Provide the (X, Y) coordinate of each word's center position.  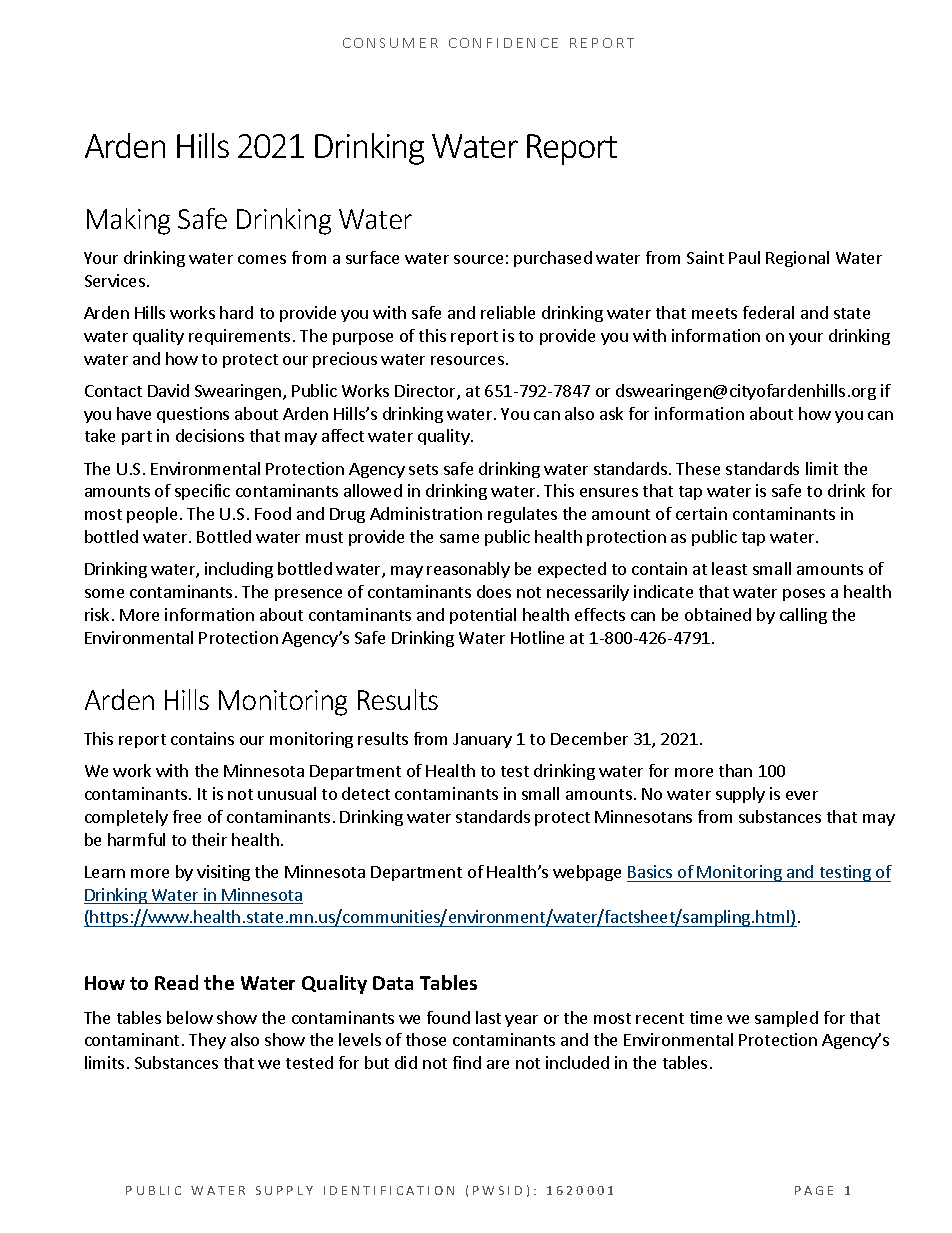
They (207, 1041)
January (482, 740)
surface (372, 257)
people (152, 515)
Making (128, 221)
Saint (705, 257)
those (426, 1039)
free (187, 816)
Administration (426, 513)
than (735, 770)
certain (701, 513)
